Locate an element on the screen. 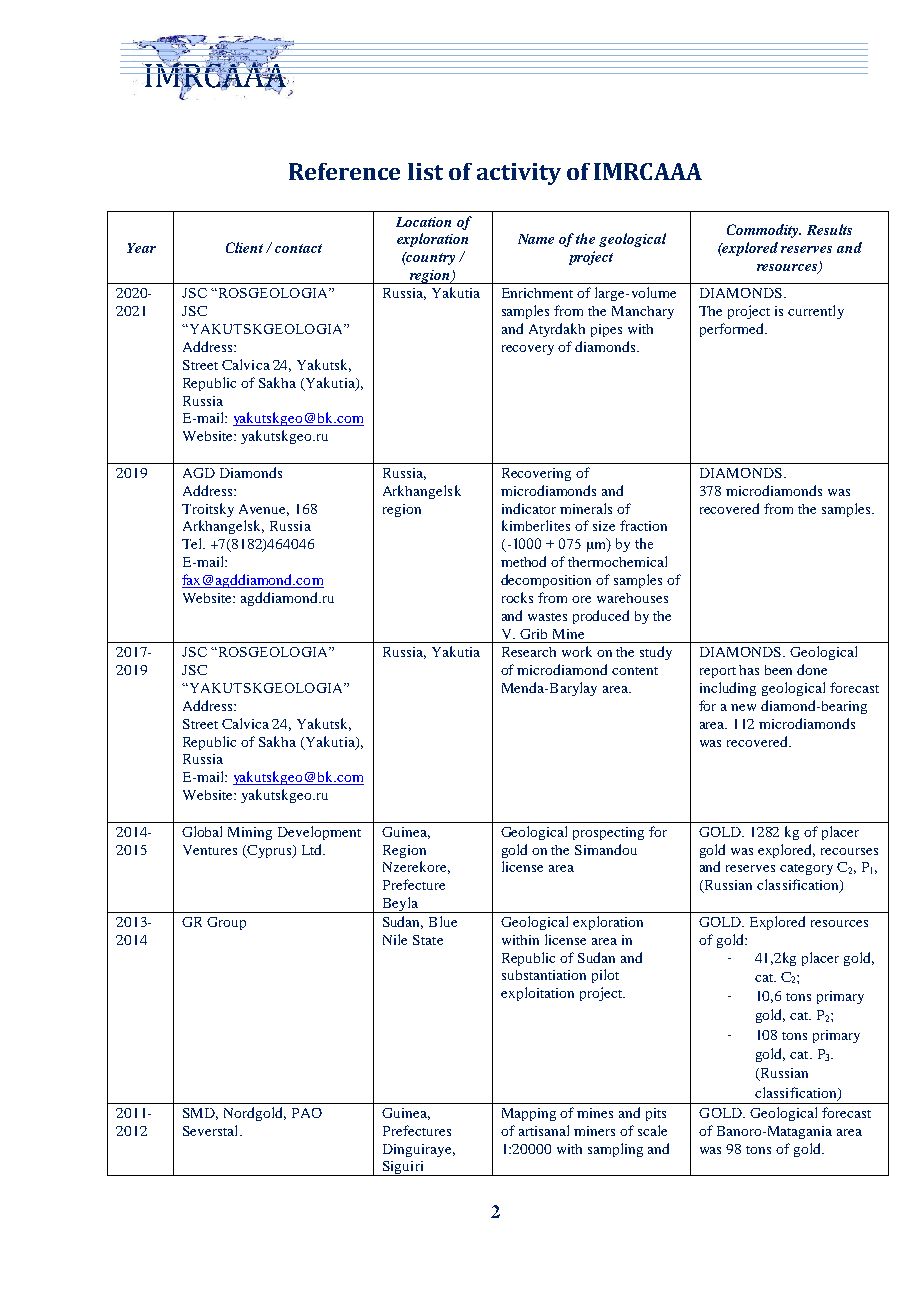 Image resolution: width=924 pixels, height=1308 pixels. indicator is located at coordinates (529, 508).
